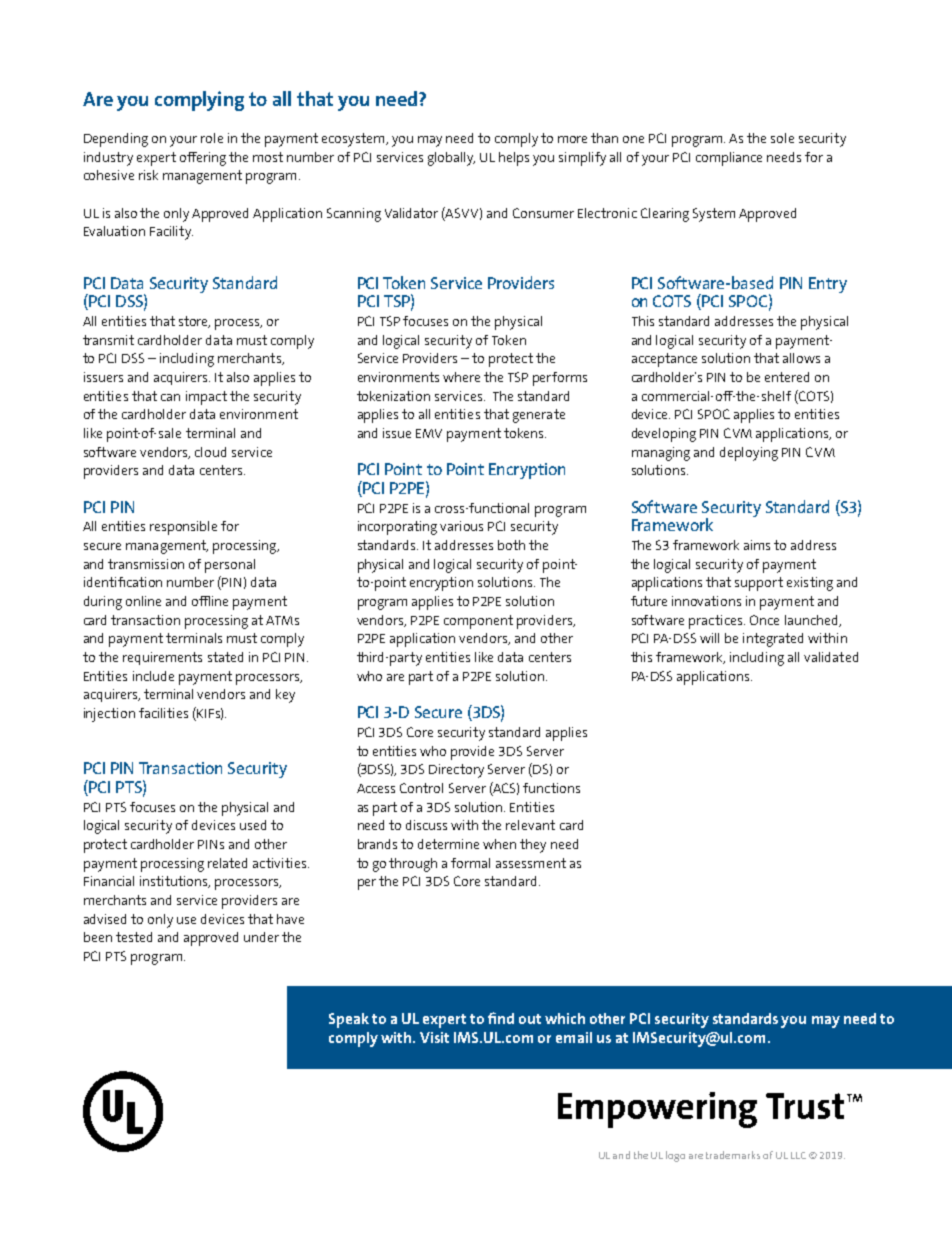  Describe the element at coordinates (451, 159) in the screenshot. I see `globally` at that location.
